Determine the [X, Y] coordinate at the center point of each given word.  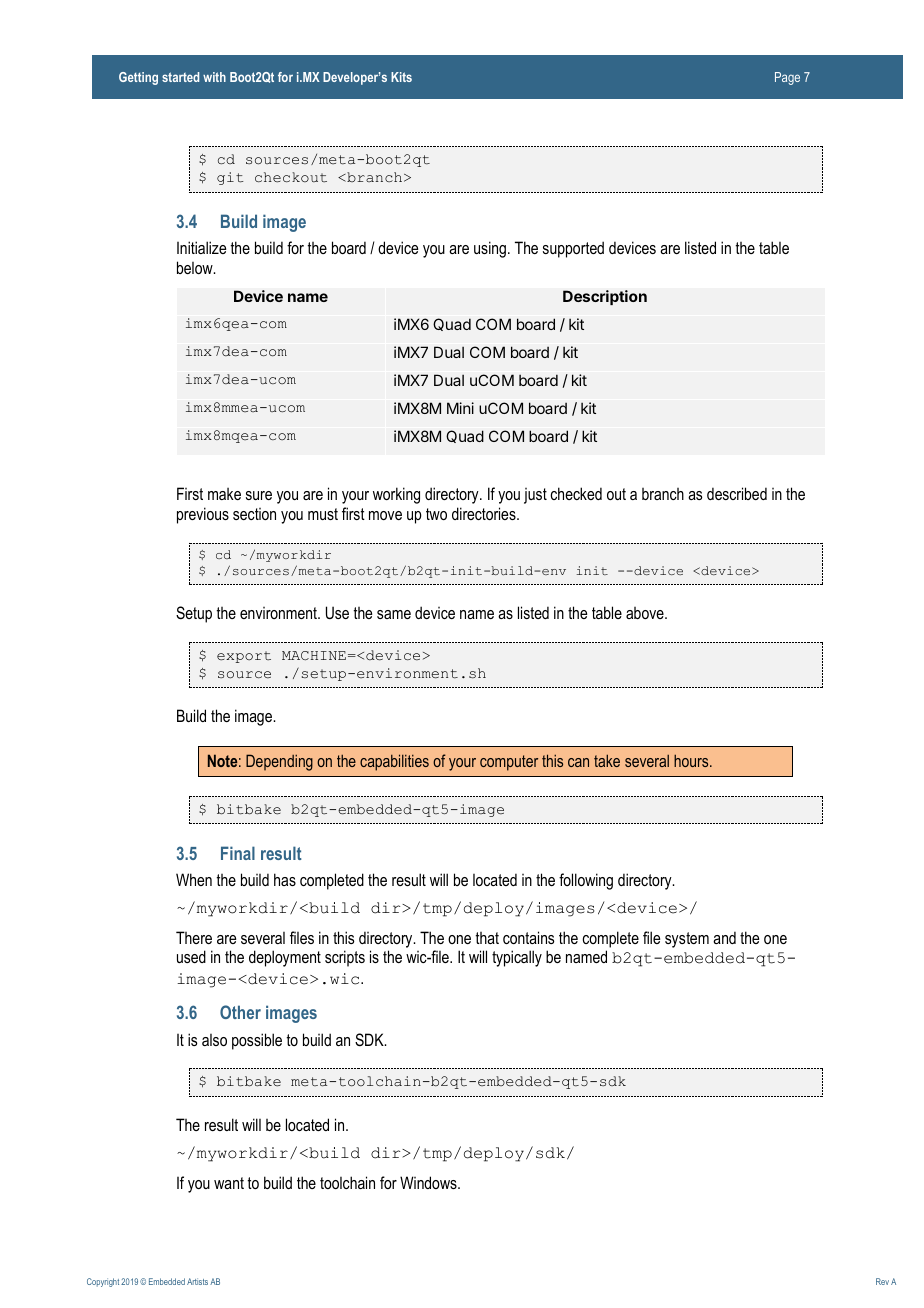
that [487, 938]
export [244, 657]
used [191, 956]
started [180, 77]
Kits [401, 77]
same [394, 614]
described [737, 493]
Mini [460, 408]
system [687, 940]
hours [692, 761]
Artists [197, 1281]
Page [787, 78]
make [224, 494]
